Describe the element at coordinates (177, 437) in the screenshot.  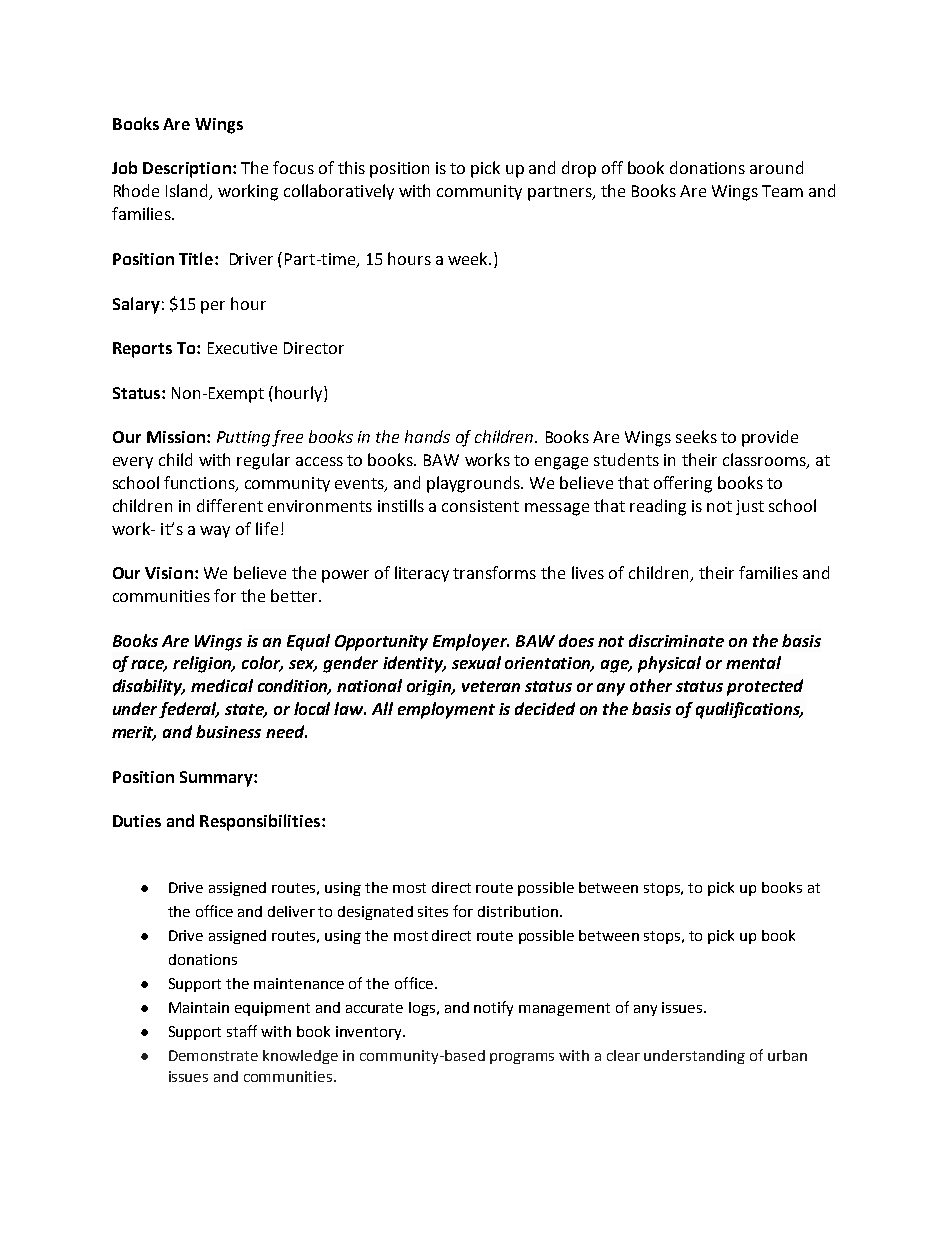
I see `Mission` at that location.
